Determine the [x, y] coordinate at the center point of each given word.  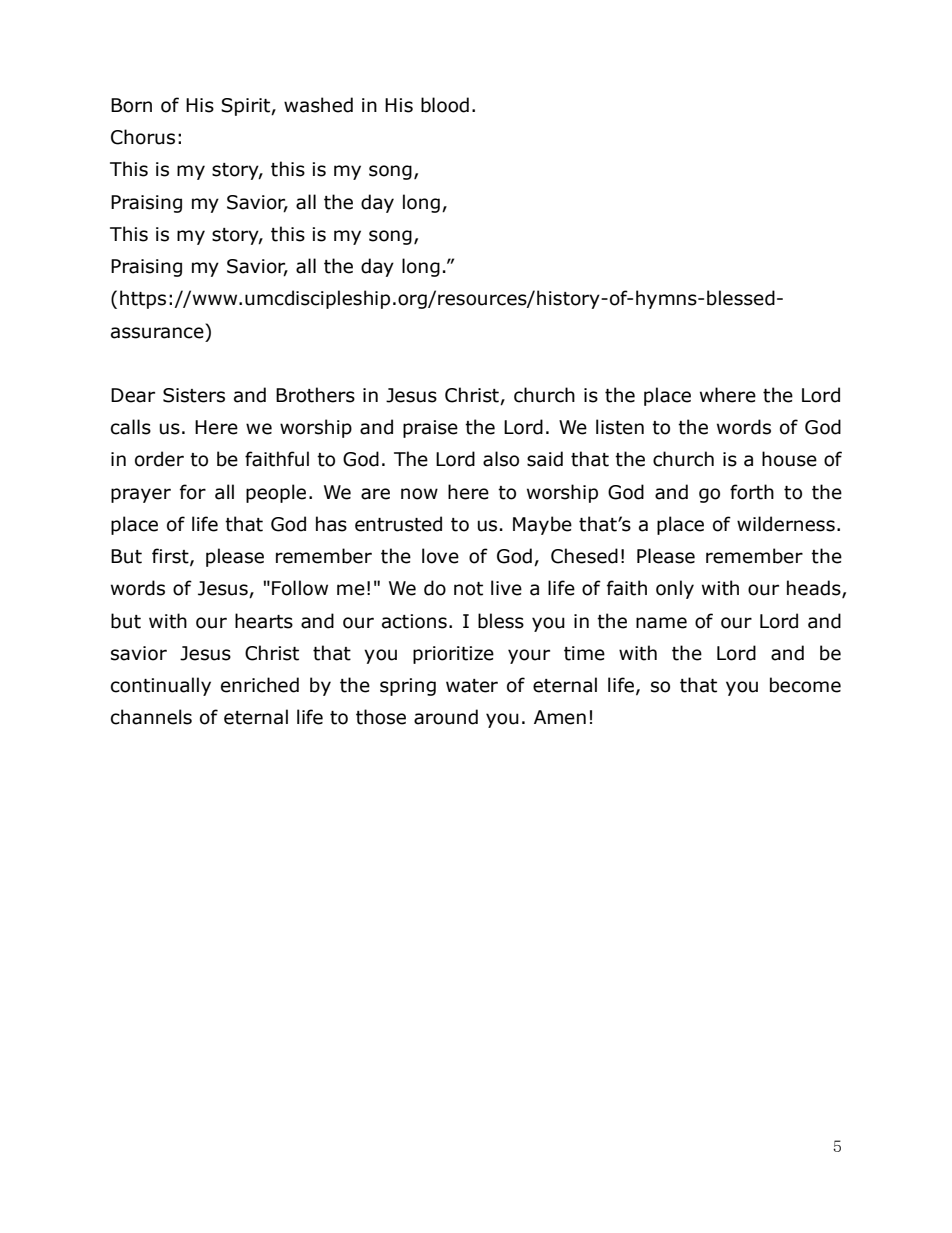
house [789, 459]
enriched [260, 685]
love [440, 556]
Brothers [315, 395]
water [472, 686]
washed [318, 105]
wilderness [786, 524]
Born [131, 105]
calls [131, 427]
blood [445, 105]
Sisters [194, 395]
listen [620, 427]
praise [430, 429]
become [805, 685]
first [171, 557]
